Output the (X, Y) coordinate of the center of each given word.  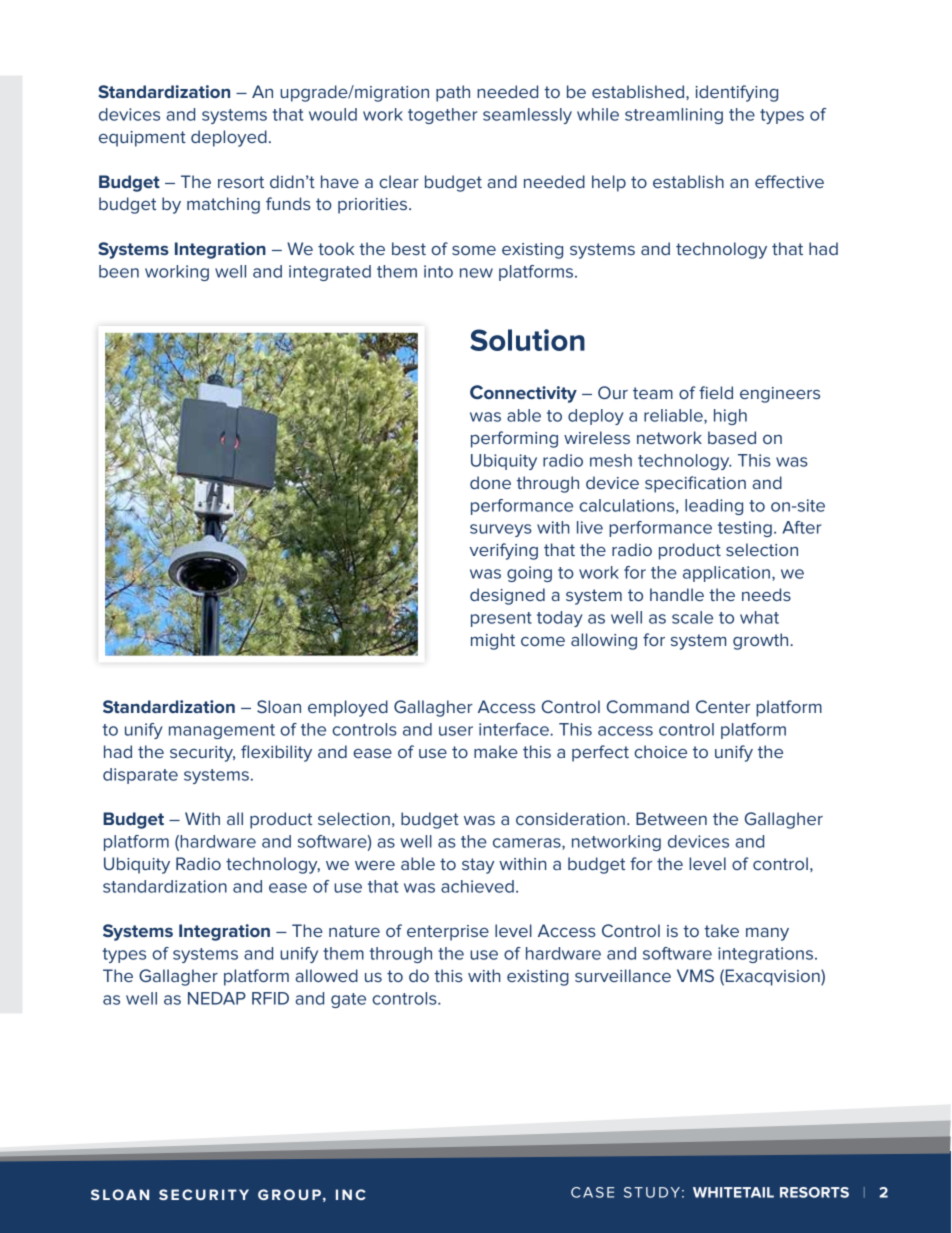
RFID (270, 998)
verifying (503, 551)
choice (660, 751)
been (119, 271)
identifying (736, 93)
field (716, 392)
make (496, 751)
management (222, 731)
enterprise (448, 933)
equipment (142, 139)
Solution (527, 340)
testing (745, 529)
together (442, 116)
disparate (140, 776)
